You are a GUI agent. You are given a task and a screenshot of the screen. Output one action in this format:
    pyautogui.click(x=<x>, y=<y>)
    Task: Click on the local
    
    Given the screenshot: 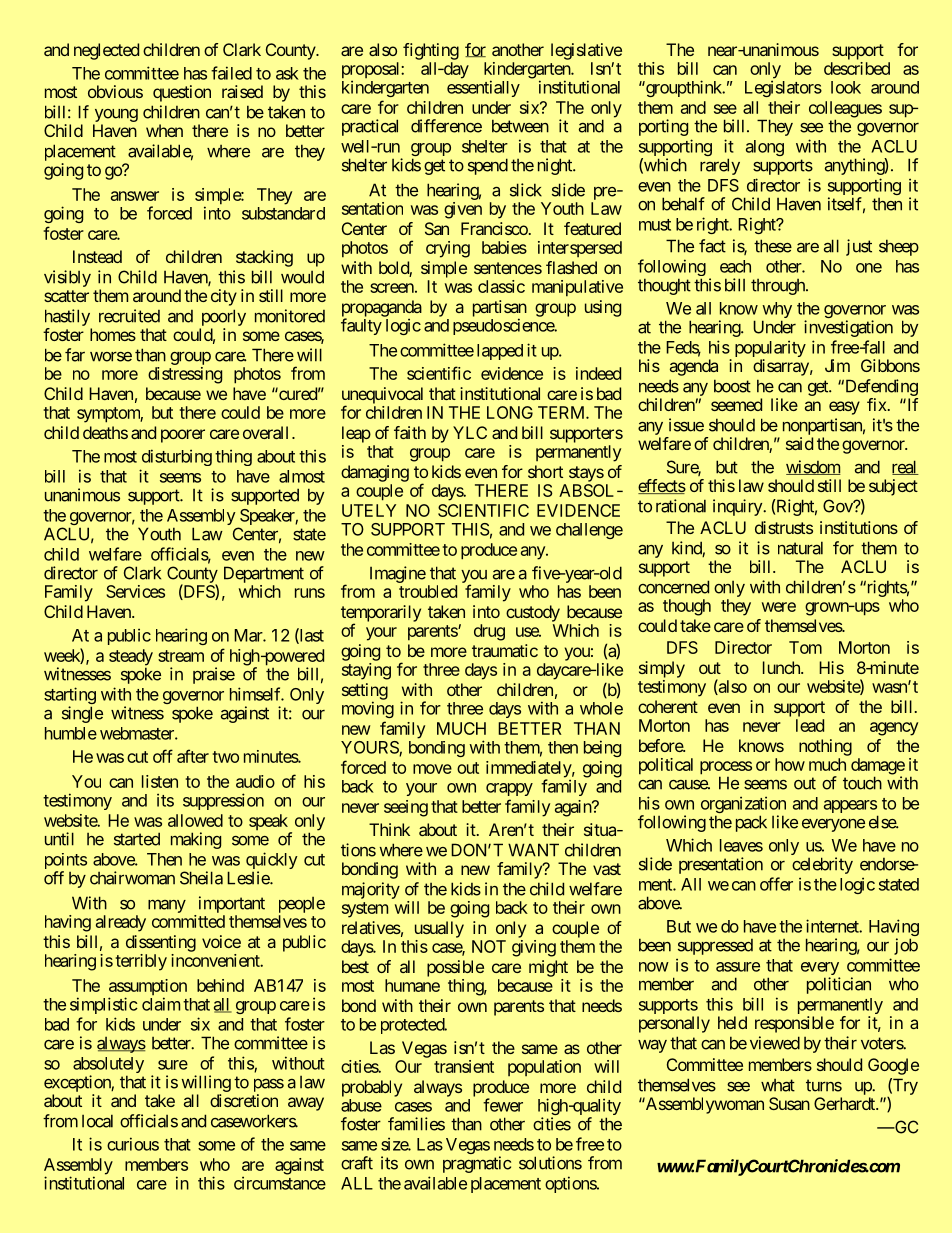 What is the action you would take?
    pyautogui.click(x=97, y=1121)
